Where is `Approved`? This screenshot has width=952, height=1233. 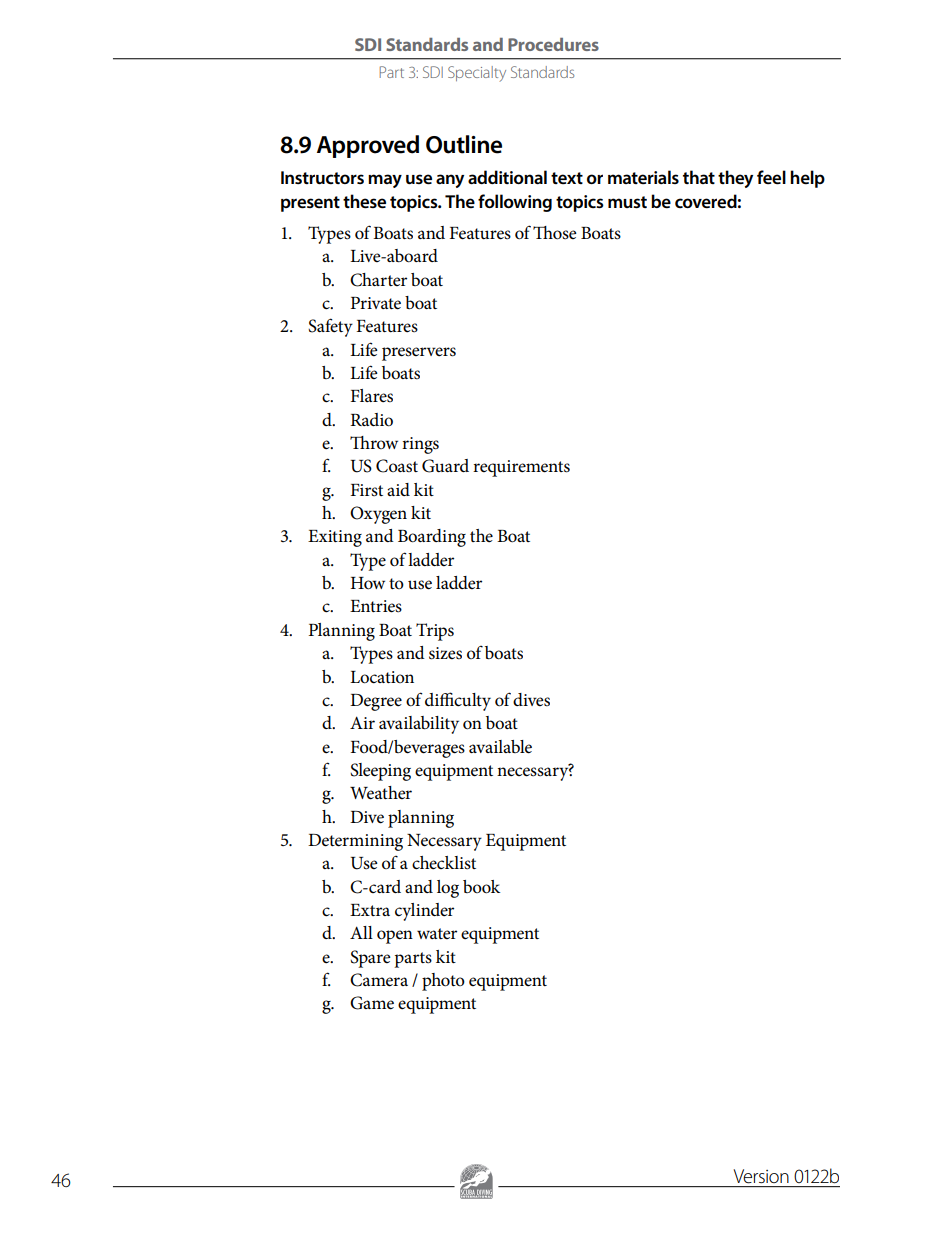 Approved is located at coordinates (368, 146).
